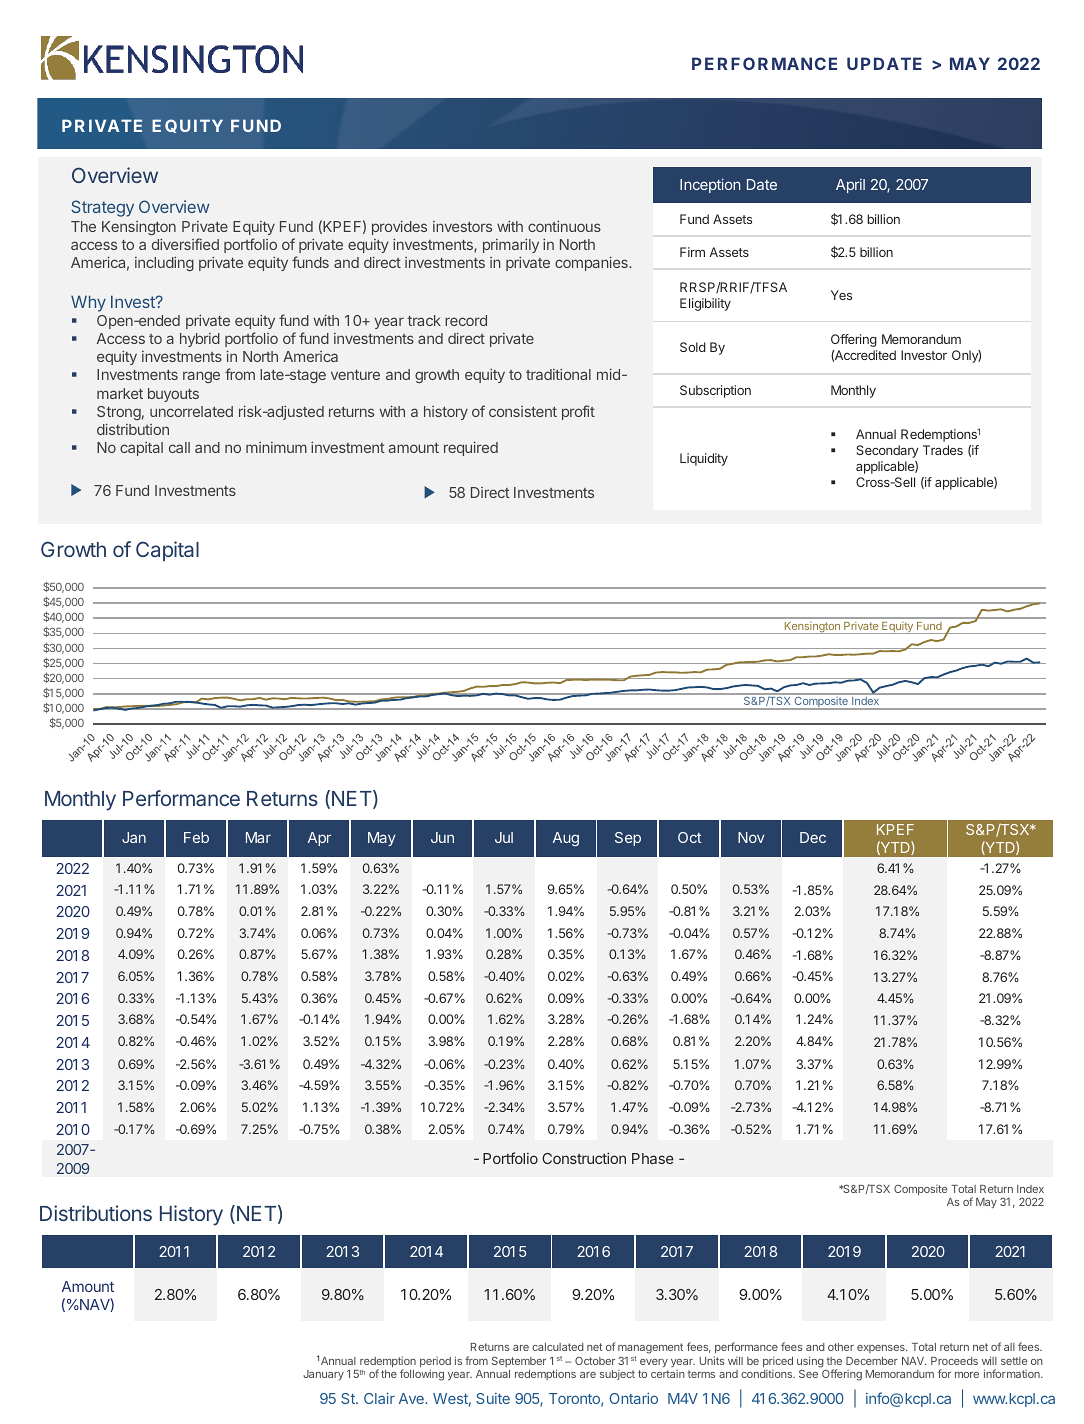 Image resolution: width=1084 pixels, height=1424 pixels. I want to click on Feb, so click(196, 837).
